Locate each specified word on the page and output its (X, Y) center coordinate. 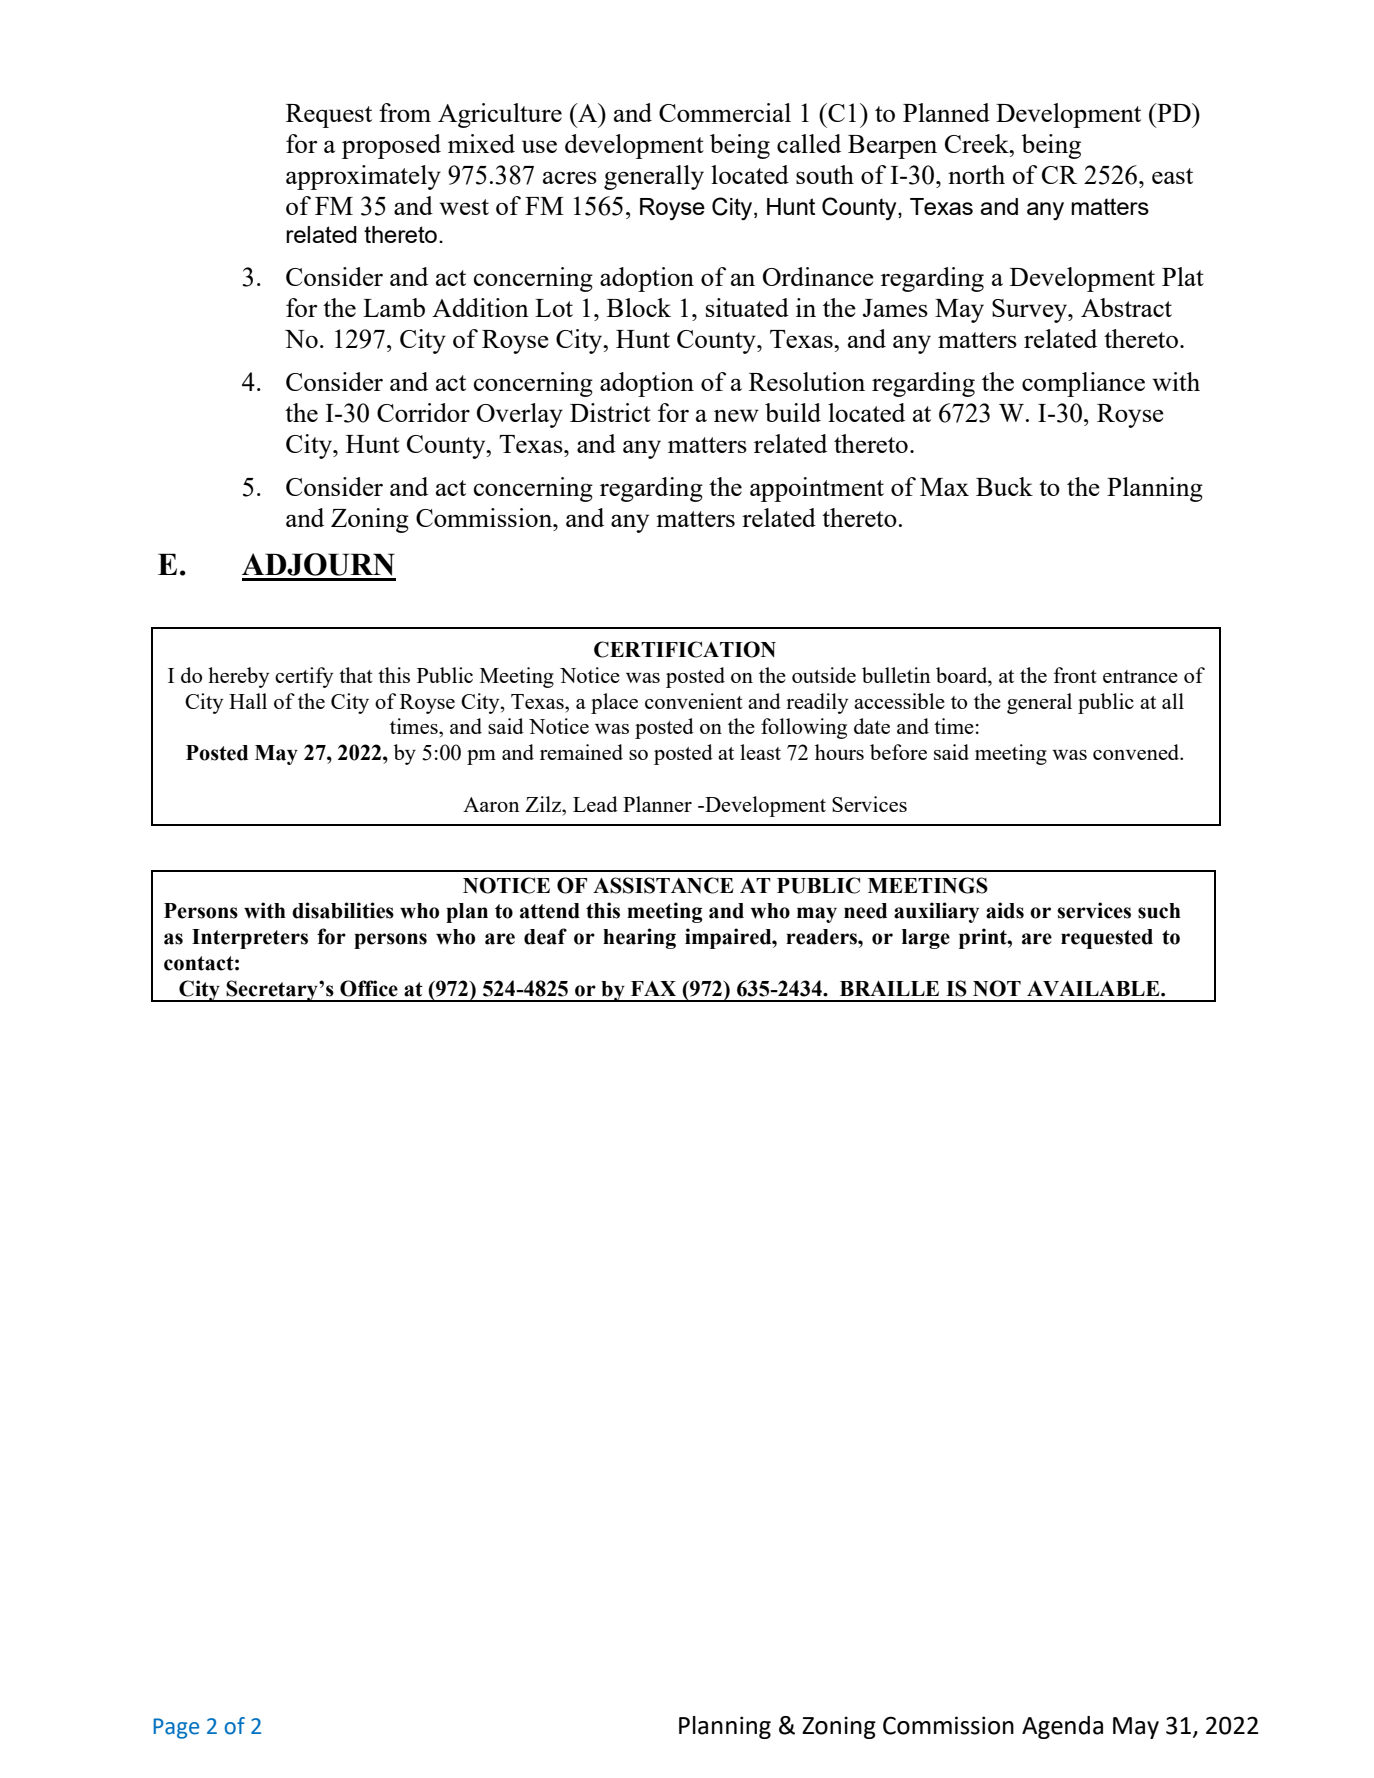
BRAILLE (889, 988)
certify (304, 677)
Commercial (725, 112)
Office (369, 988)
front (1075, 675)
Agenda (1062, 1727)
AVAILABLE (1094, 988)
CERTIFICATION (685, 649)
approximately (363, 177)
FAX (653, 988)
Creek (978, 143)
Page (176, 1728)
